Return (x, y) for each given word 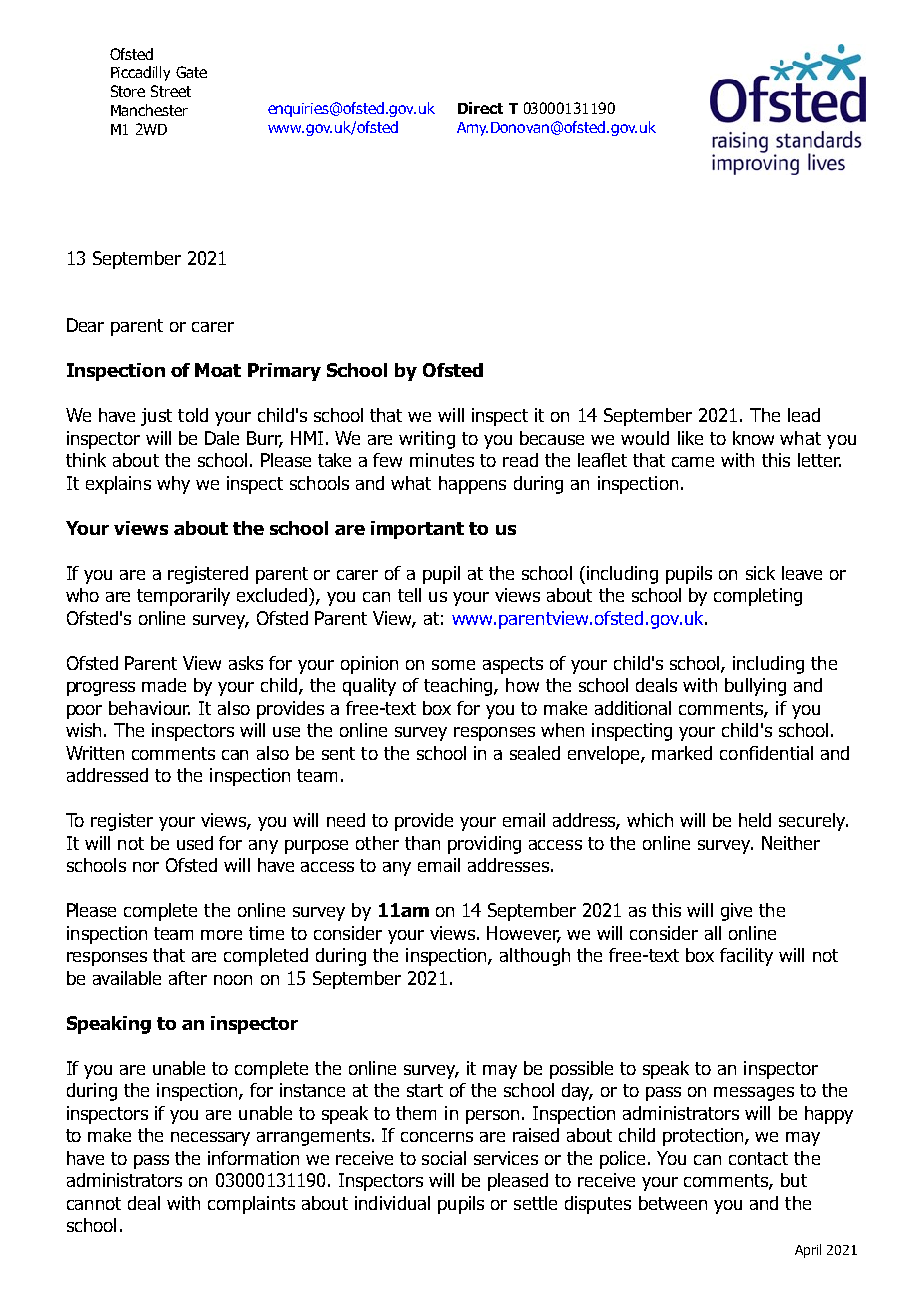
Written (95, 753)
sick (760, 573)
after (188, 978)
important (417, 530)
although (535, 957)
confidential (766, 753)
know (753, 438)
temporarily (183, 597)
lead (804, 415)
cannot (94, 1203)
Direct (480, 108)
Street (171, 91)
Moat (218, 370)
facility (746, 957)
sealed (535, 753)
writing (427, 440)
